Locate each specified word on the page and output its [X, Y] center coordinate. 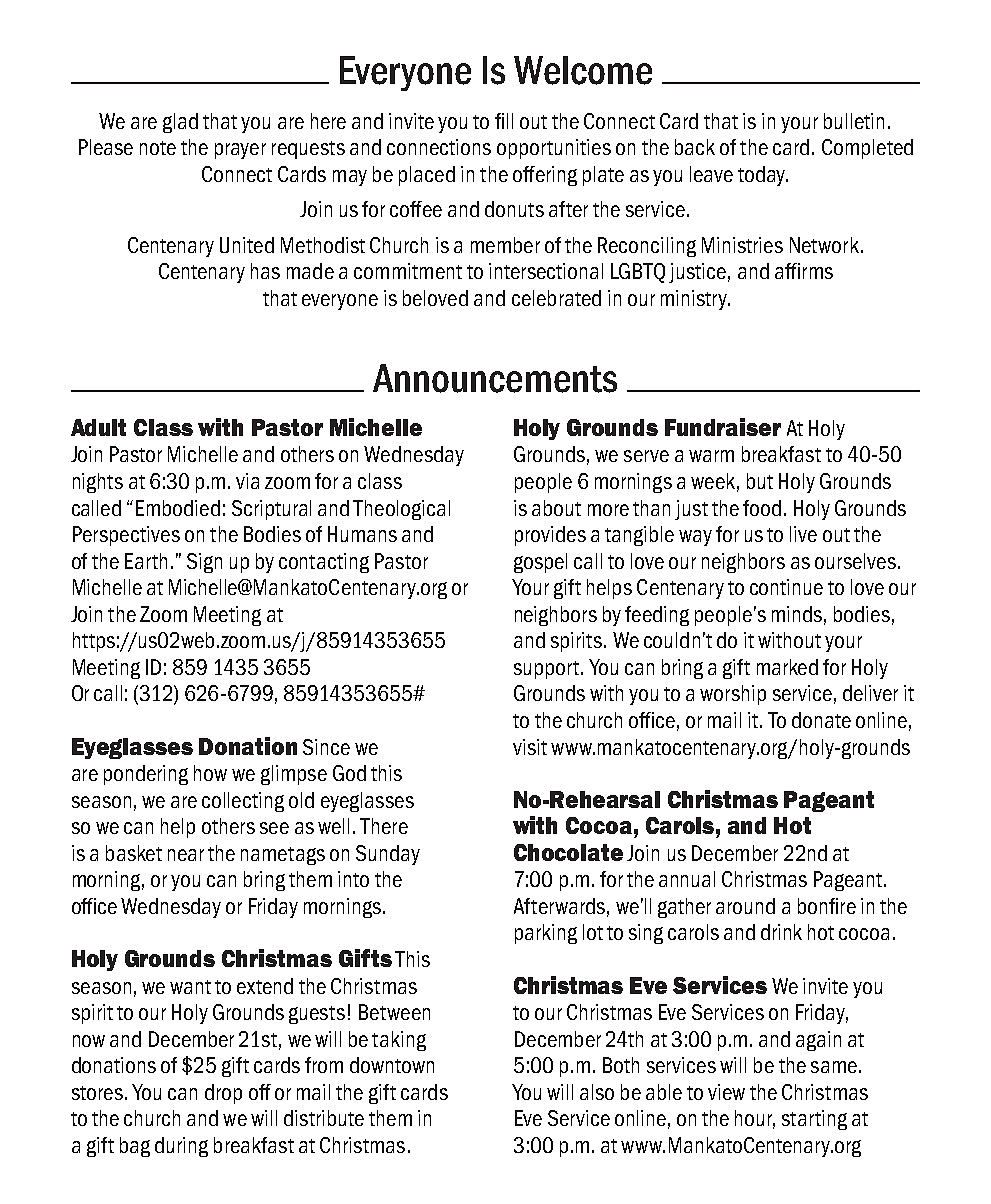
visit [530, 747]
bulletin [854, 121]
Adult [98, 427]
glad [180, 123]
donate [821, 720]
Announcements [495, 378]
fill [504, 121]
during [181, 1147]
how [210, 773]
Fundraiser [723, 427]
